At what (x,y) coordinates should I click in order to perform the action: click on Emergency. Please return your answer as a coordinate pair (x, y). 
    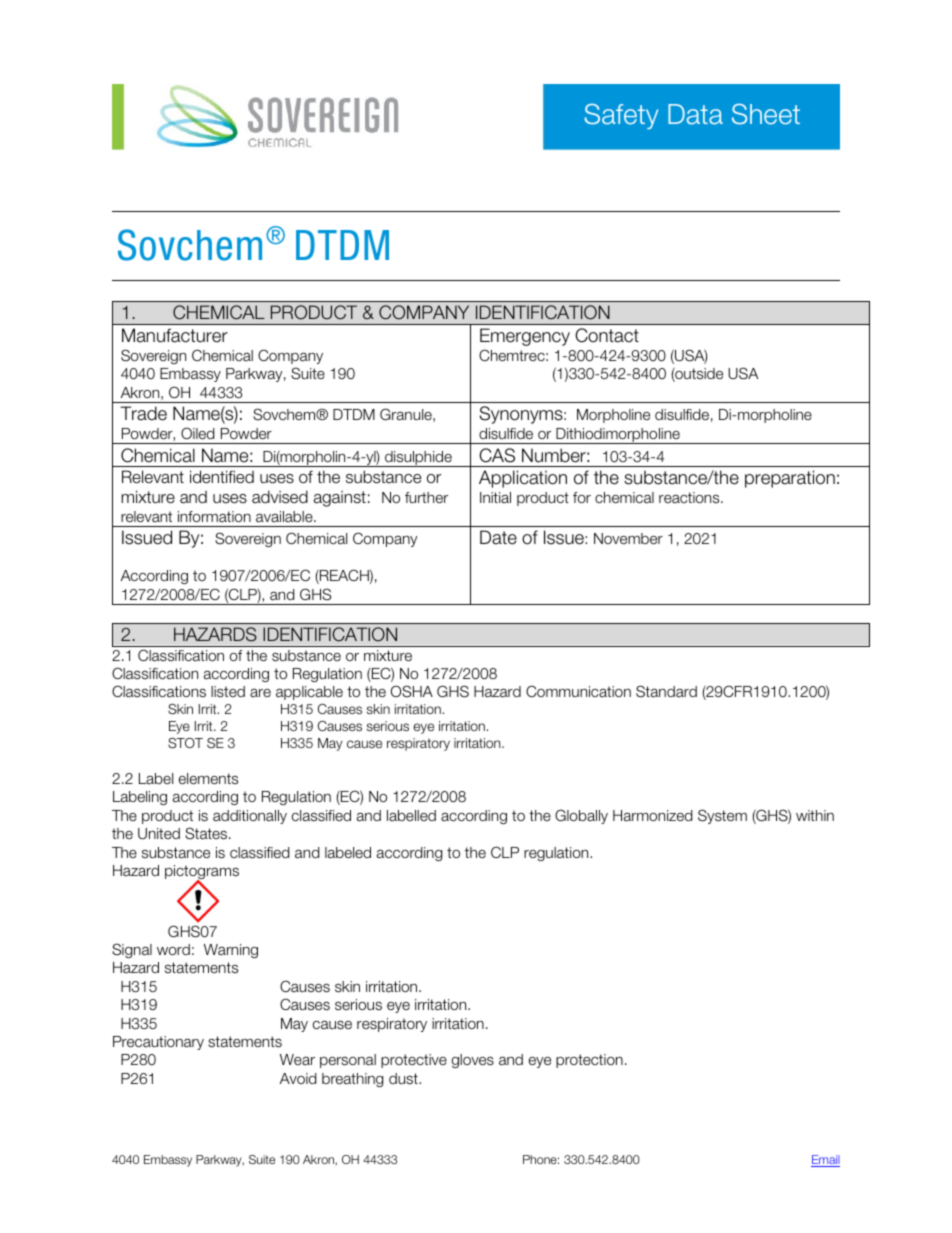
    Looking at the image, I should click on (525, 337).
